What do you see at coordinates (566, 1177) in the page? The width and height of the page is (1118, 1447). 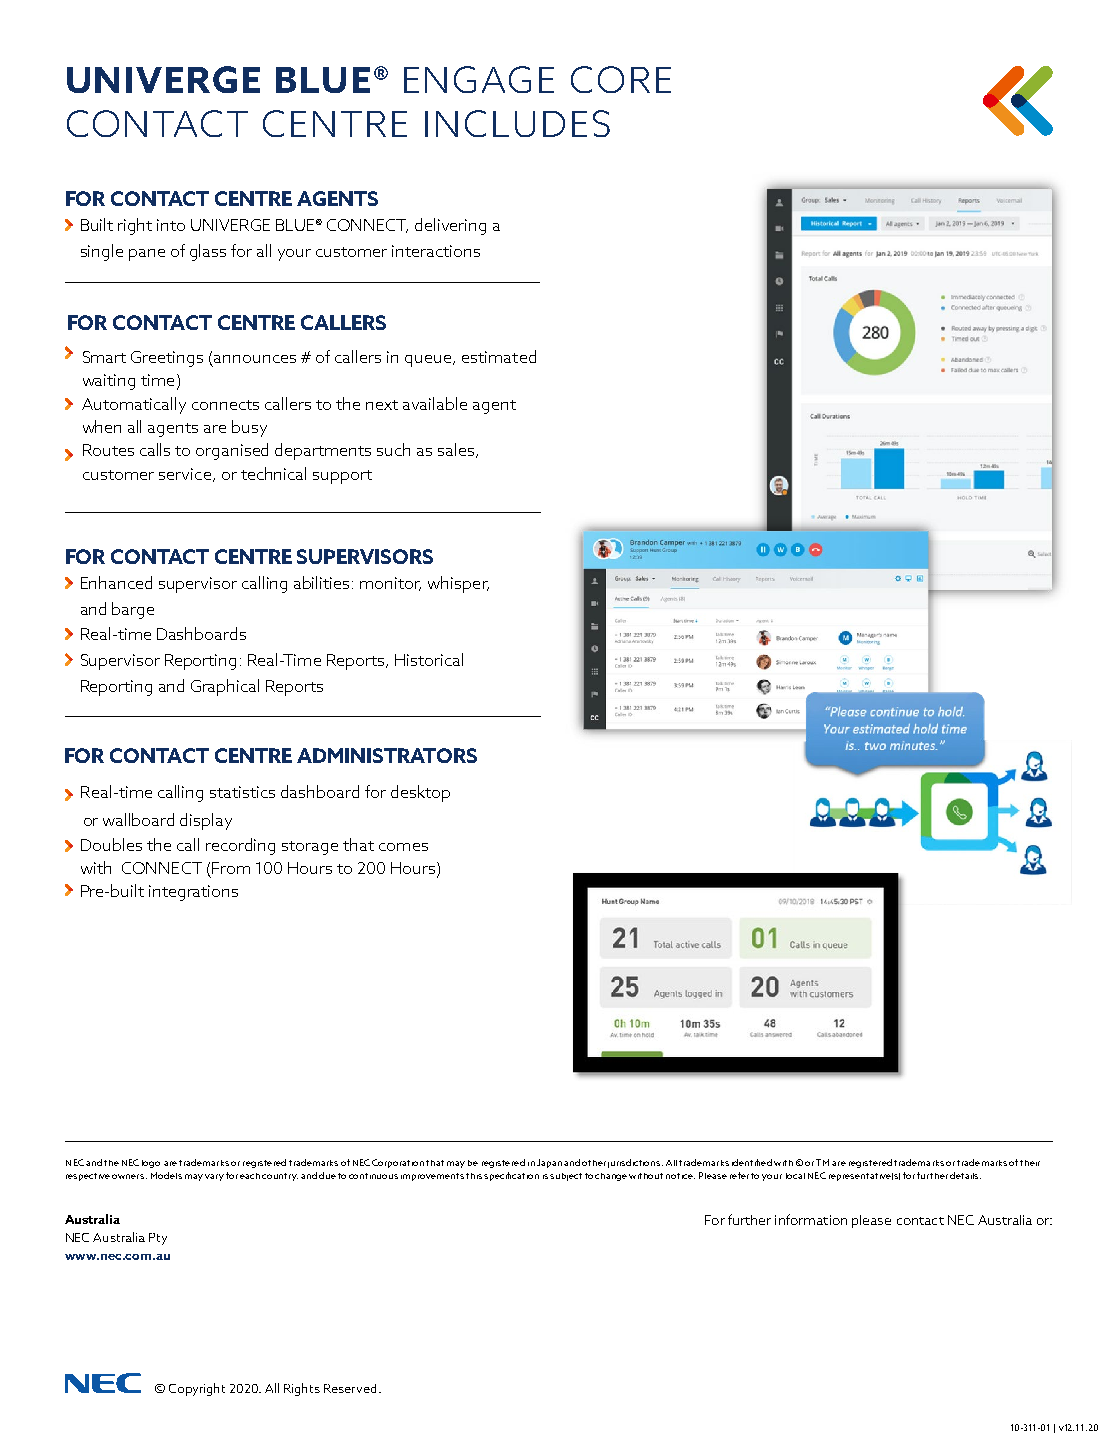 I see `subject` at bounding box center [566, 1177].
